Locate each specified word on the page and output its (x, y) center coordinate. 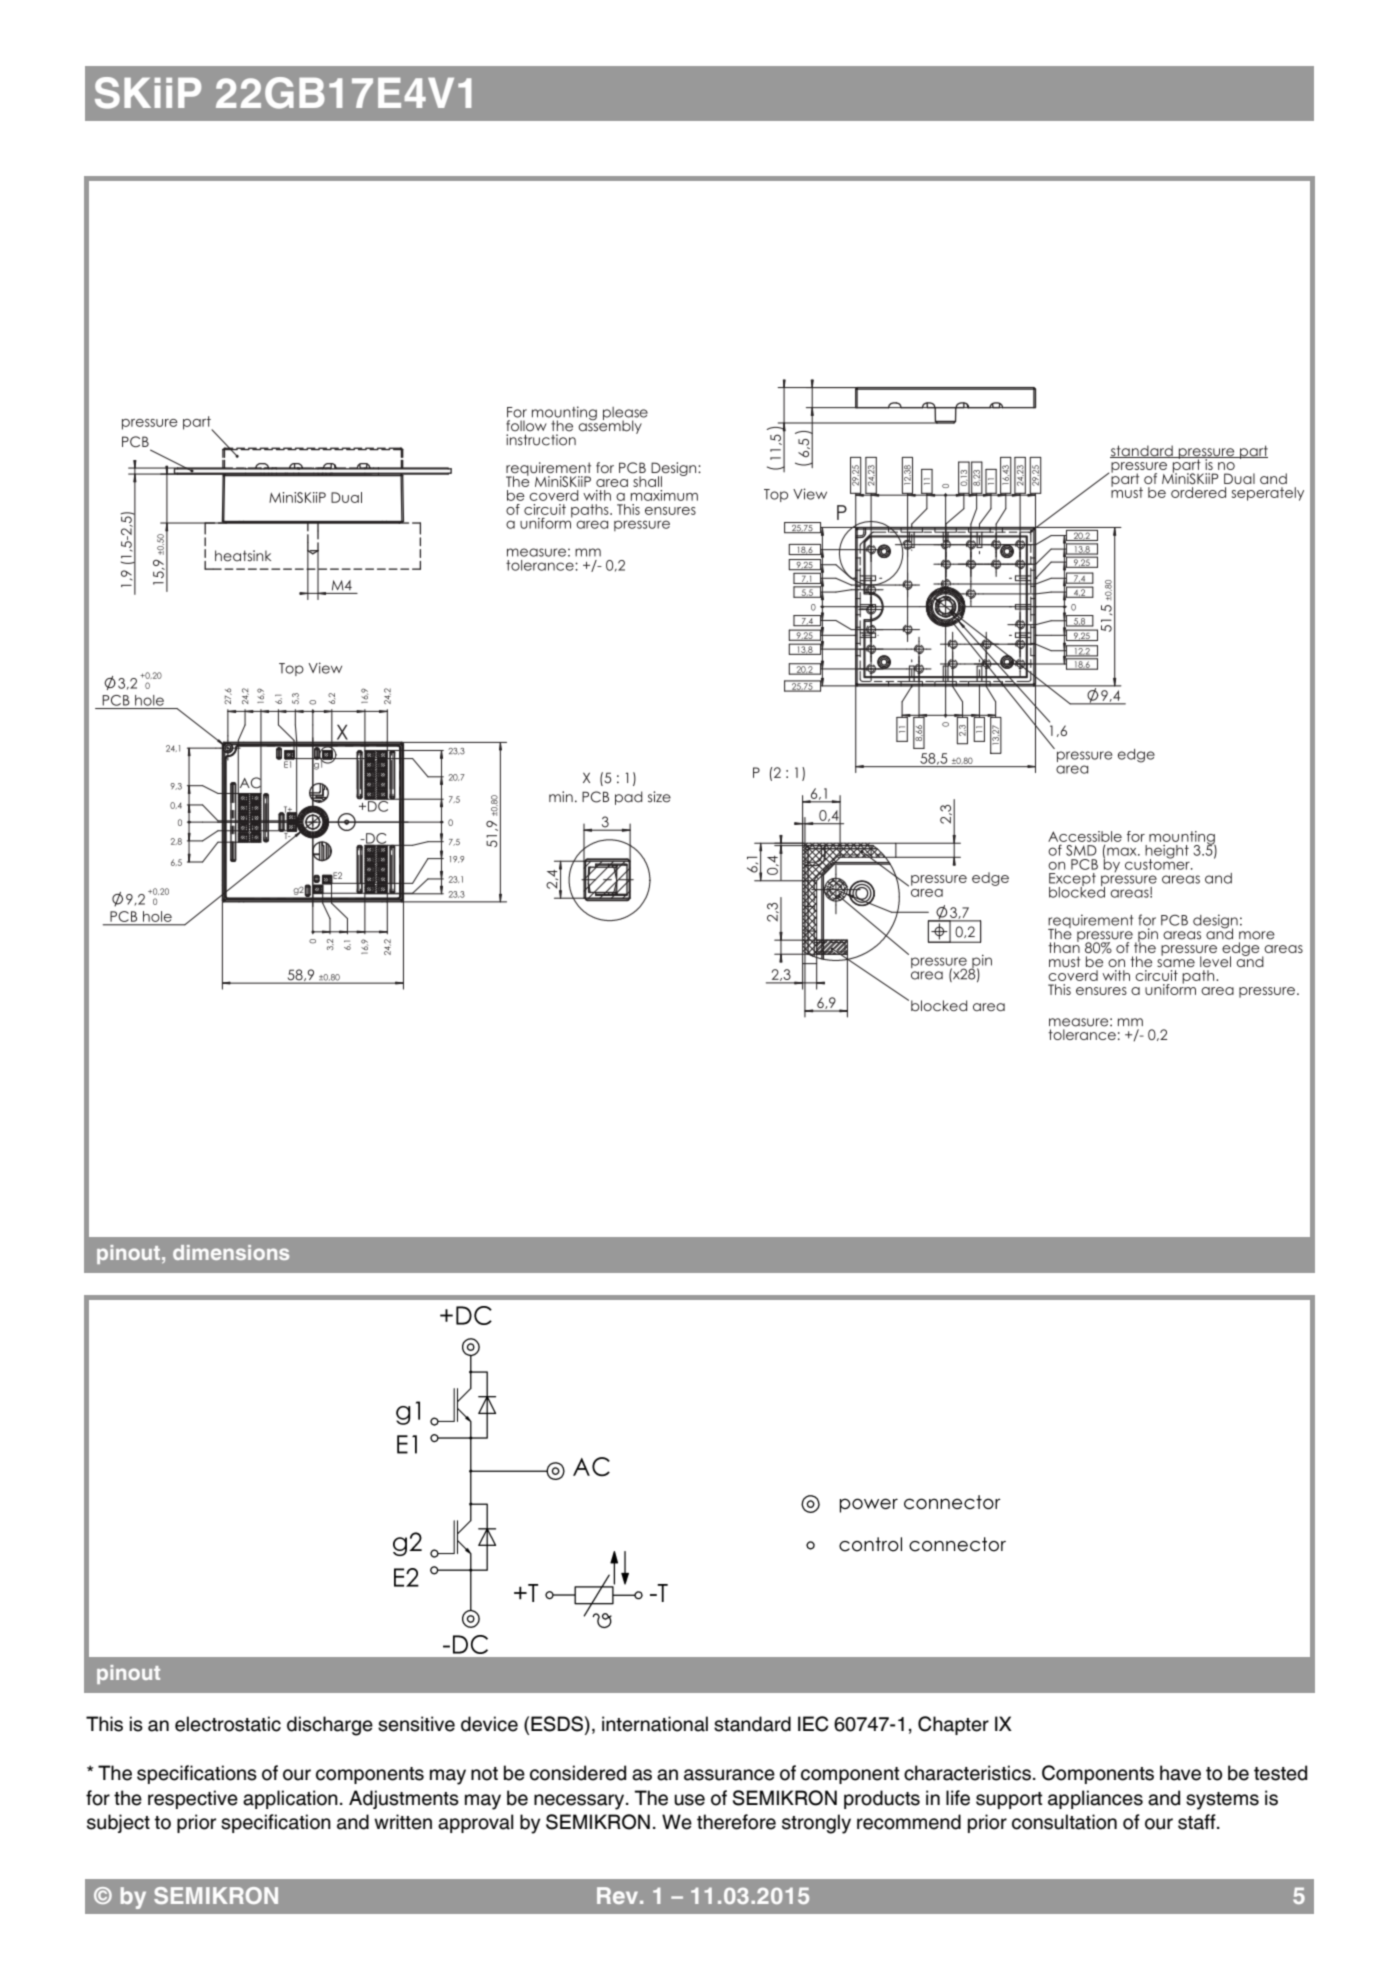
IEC (813, 1724)
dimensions (231, 1252)
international (655, 1724)
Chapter (953, 1725)
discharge (330, 1726)
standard (752, 1724)
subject (118, 1823)
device (489, 1724)
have (1180, 1773)
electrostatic (228, 1724)
